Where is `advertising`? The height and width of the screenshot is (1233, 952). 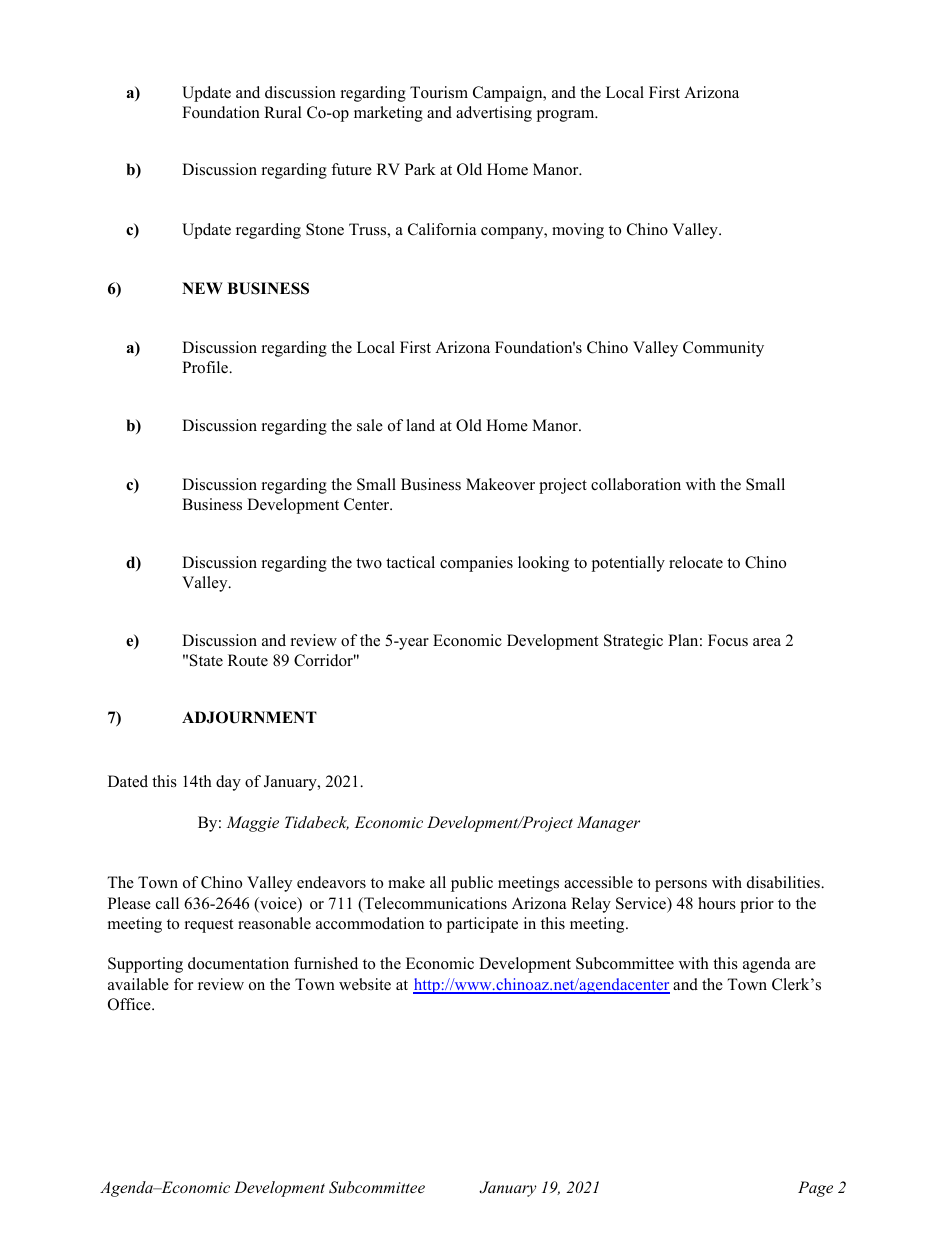 advertising is located at coordinates (494, 114).
